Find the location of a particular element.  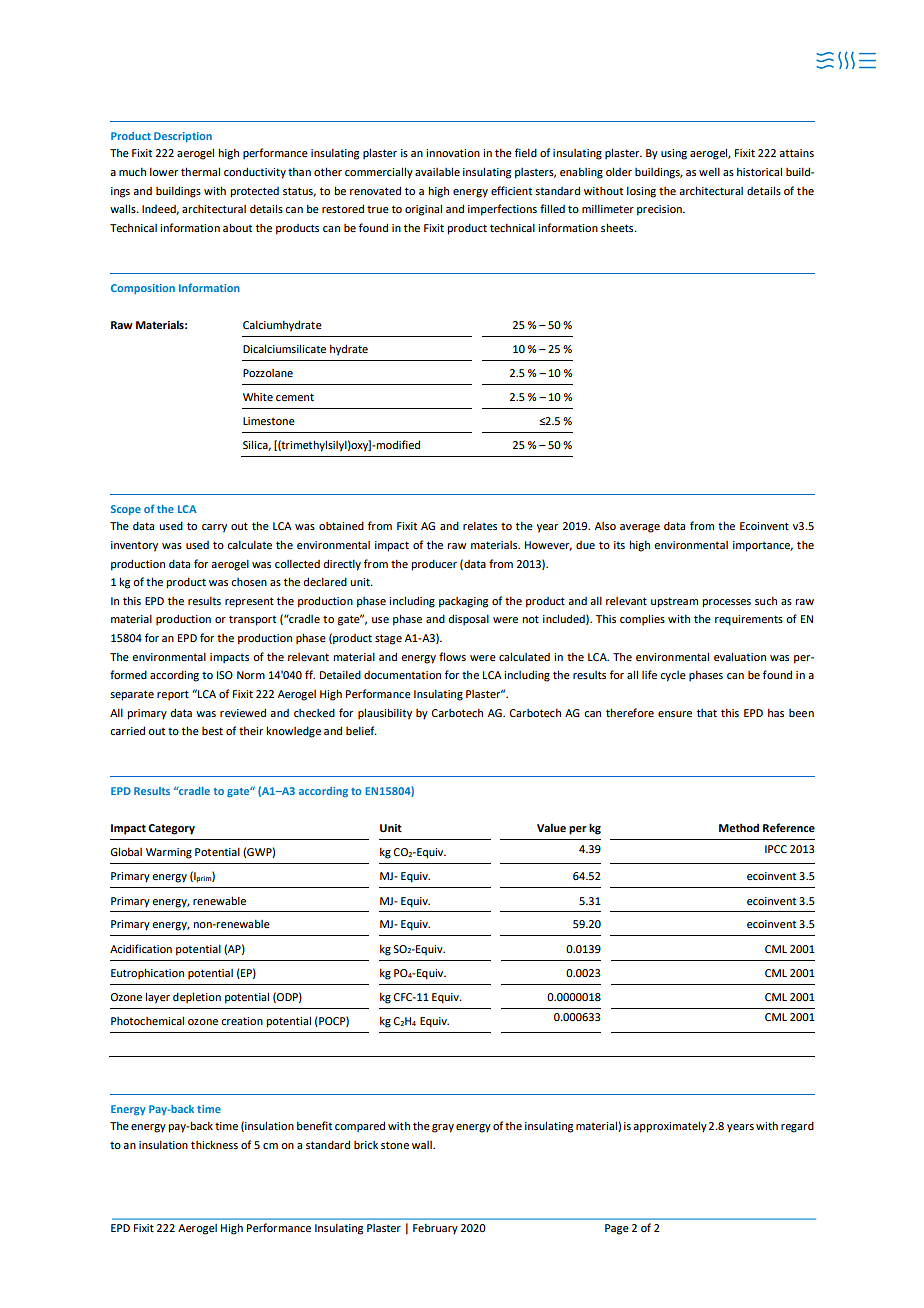

innovation is located at coordinates (453, 153).
